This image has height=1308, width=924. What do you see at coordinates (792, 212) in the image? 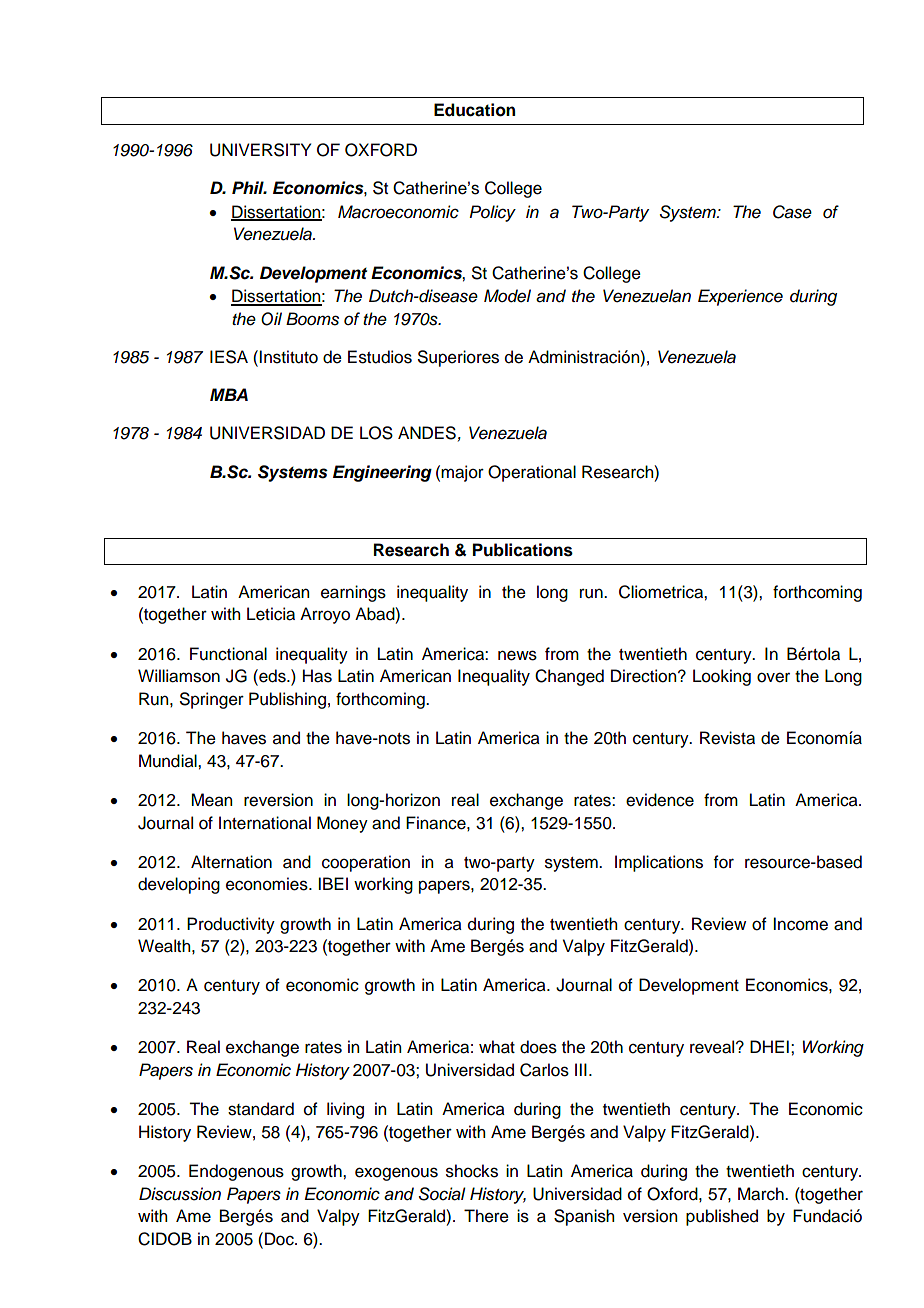
I see `Case` at bounding box center [792, 212].
